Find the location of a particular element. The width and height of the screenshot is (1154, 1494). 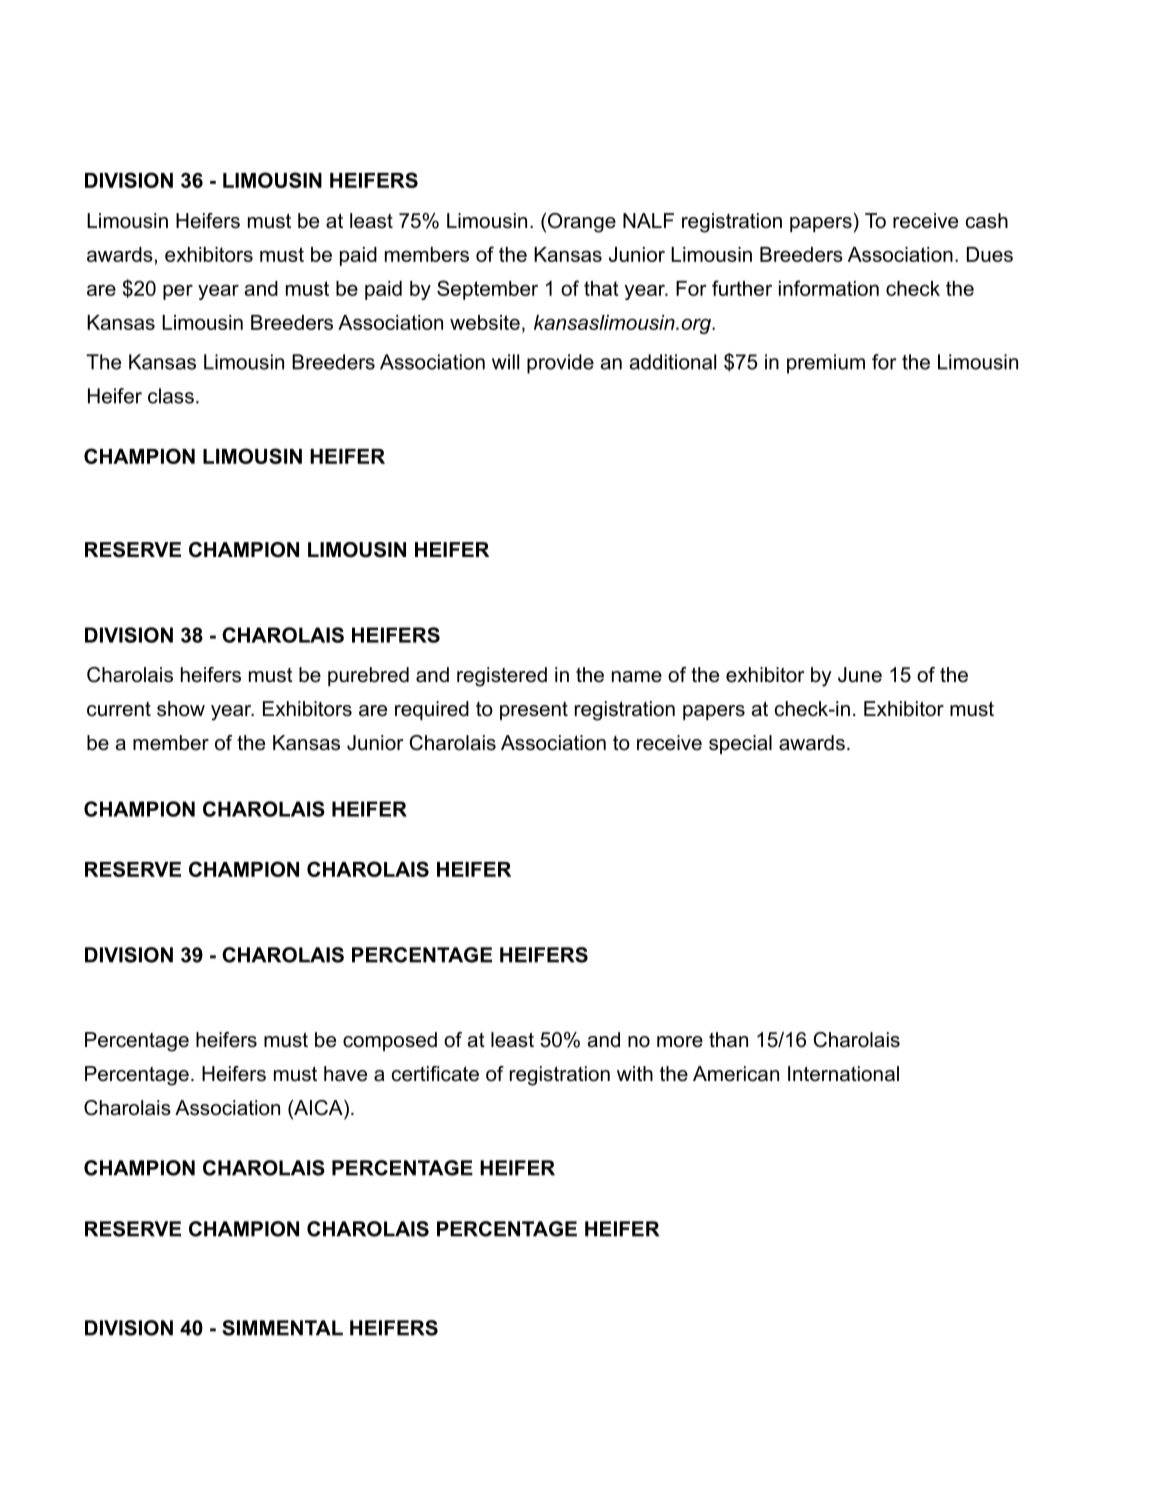

September is located at coordinates (487, 290).
